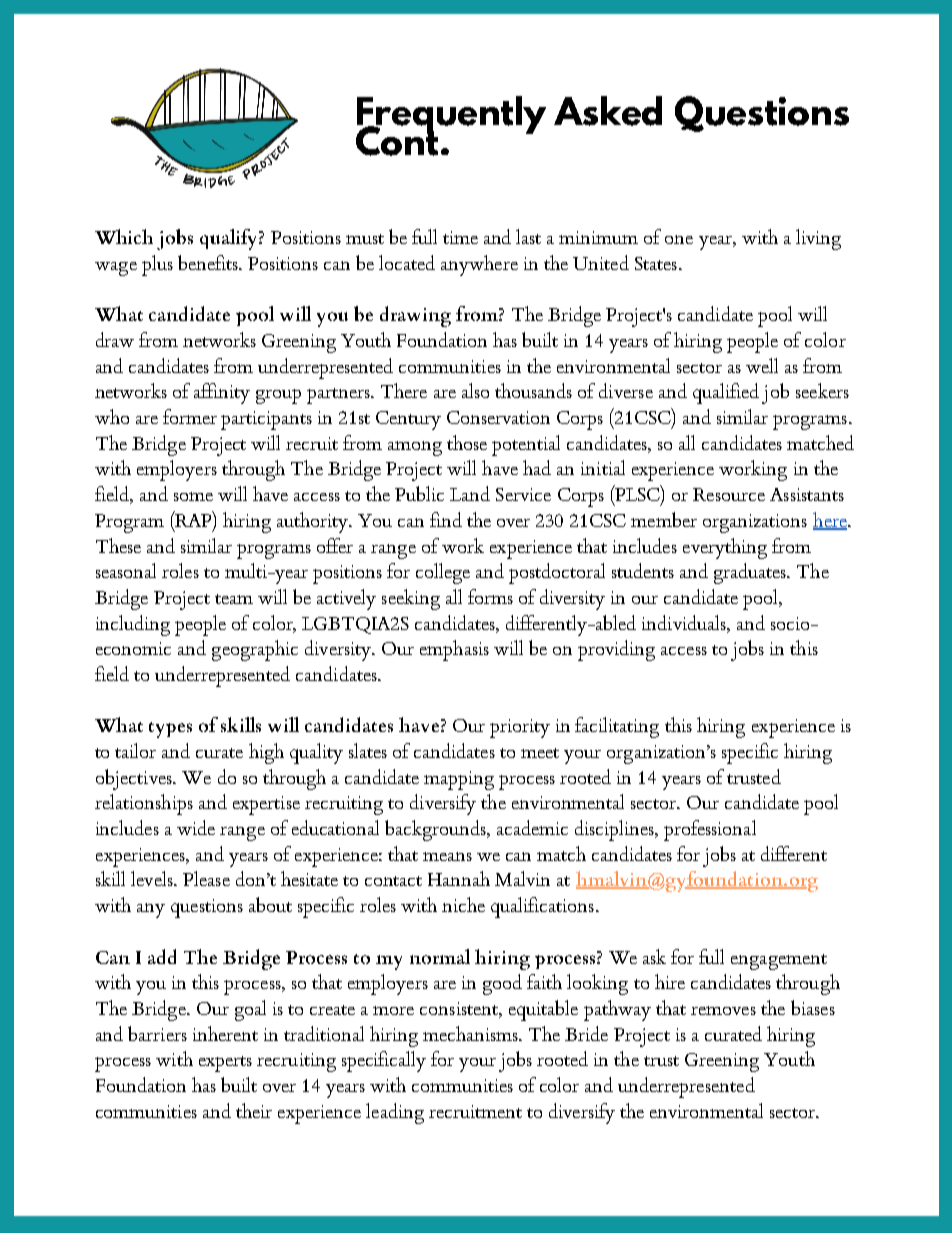 The image size is (952, 1233). Describe the element at coordinates (190, 416) in the screenshot. I see `former` at that location.
